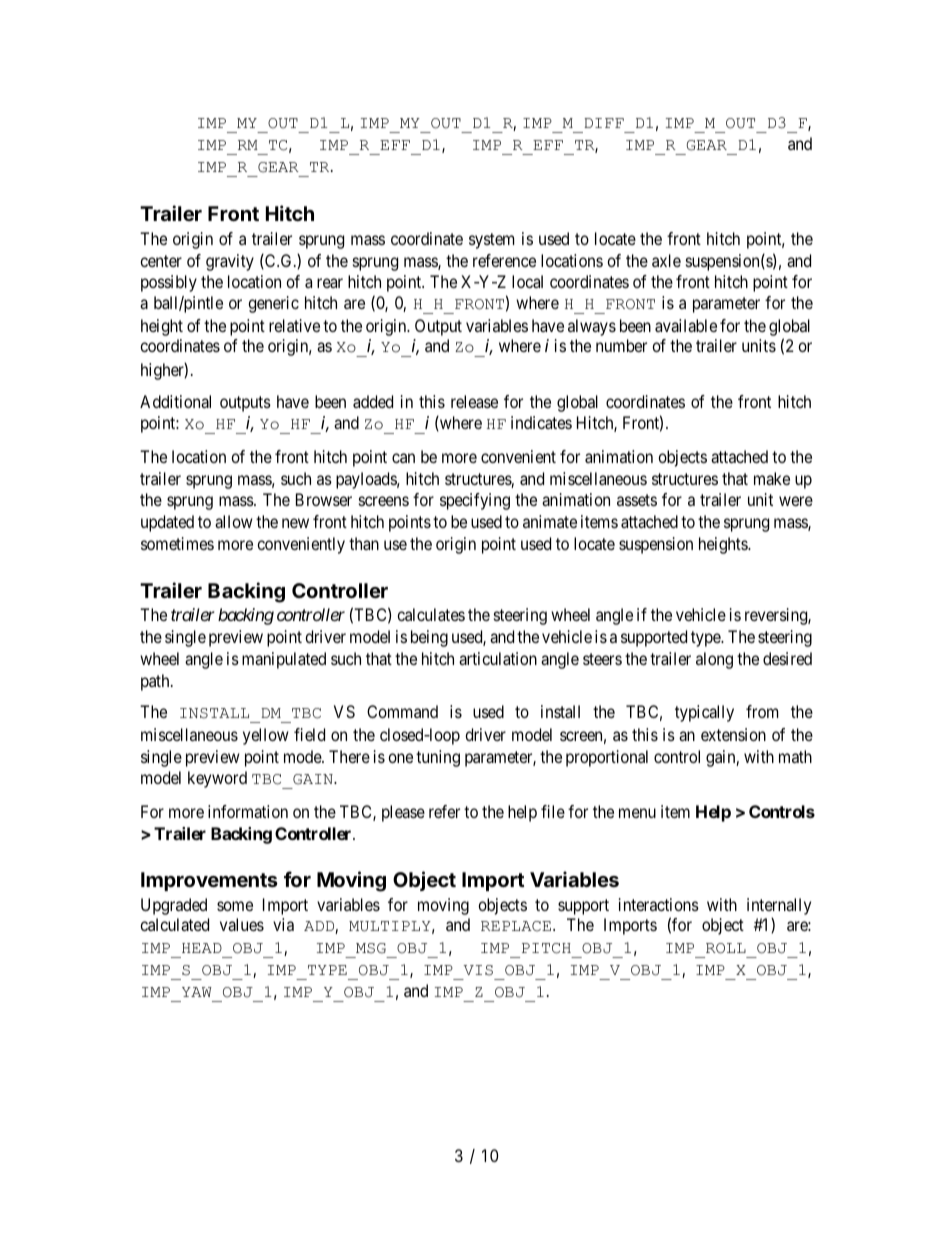 The height and width of the document is (1233, 952). I want to click on axle, so click(666, 260).
